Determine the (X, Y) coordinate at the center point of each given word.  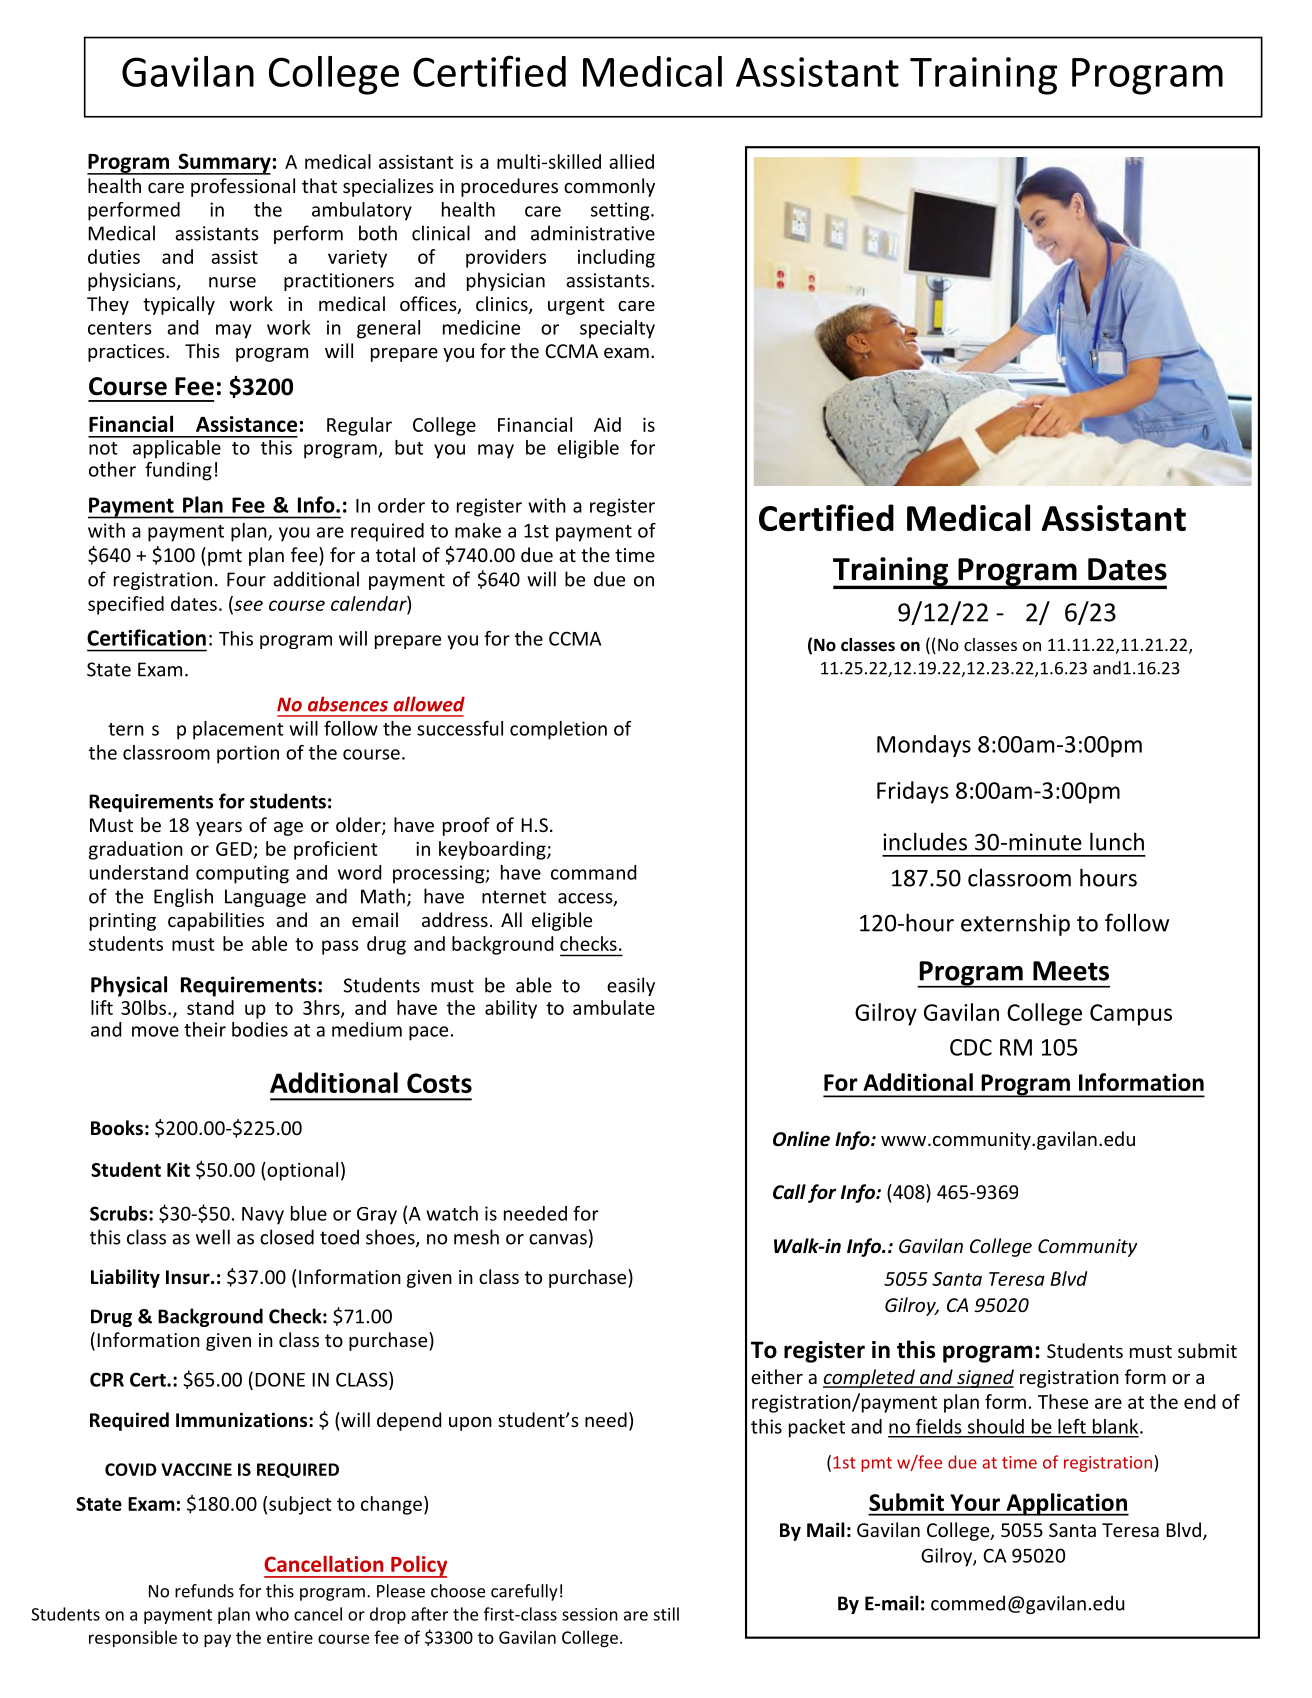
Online (801, 1139)
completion (558, 730)
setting (621, 211)
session (590, 1614)
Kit (178, 1169)
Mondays (924, 746)
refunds (204, 1591)
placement (238, 730)
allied (631, 161)
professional (243, 187)
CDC (971, 1047)
